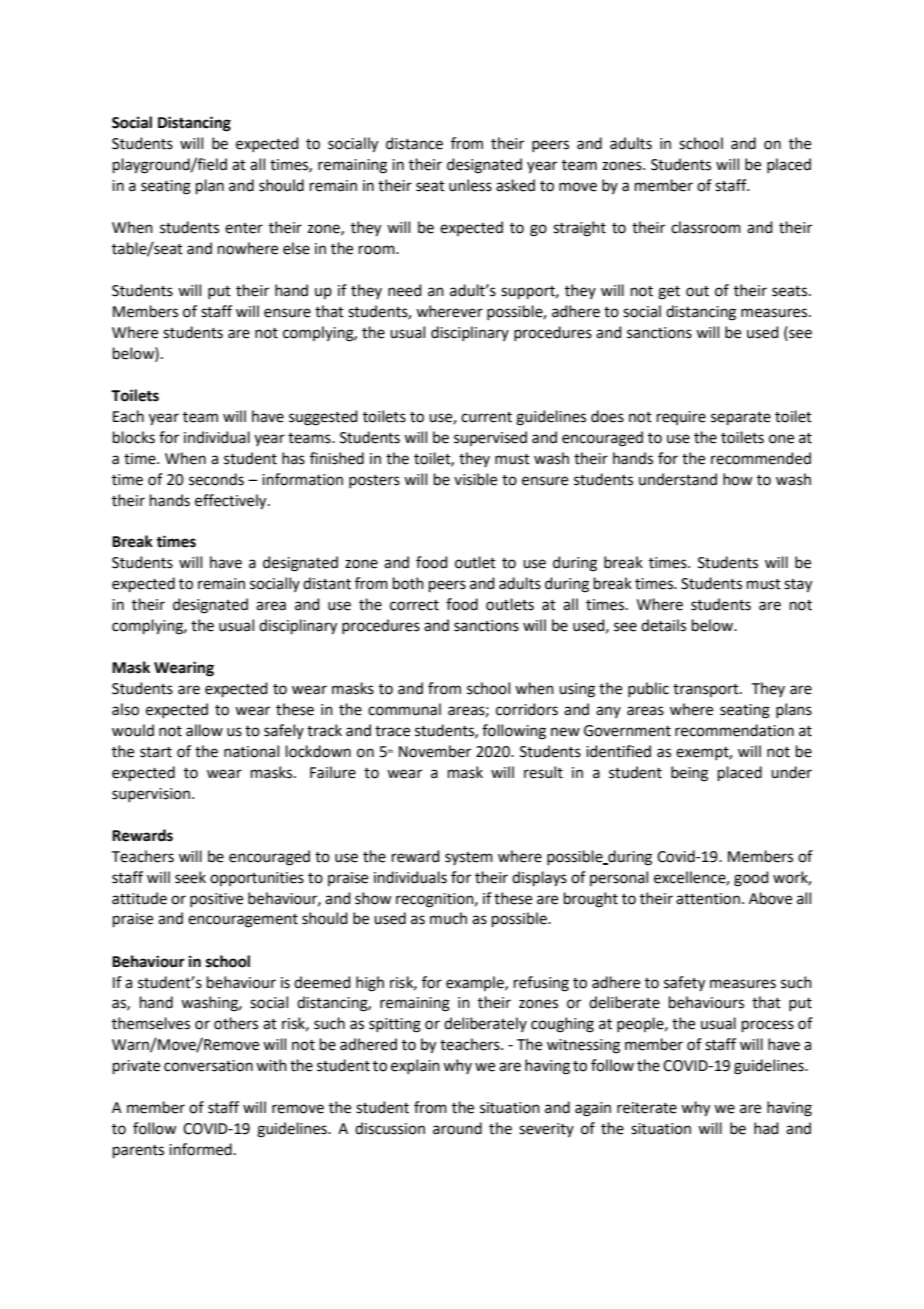 The height and width of the image is (1309, 924). Describe the element at coordinates (216, 479) in the image. I see `seconds` at that location.
